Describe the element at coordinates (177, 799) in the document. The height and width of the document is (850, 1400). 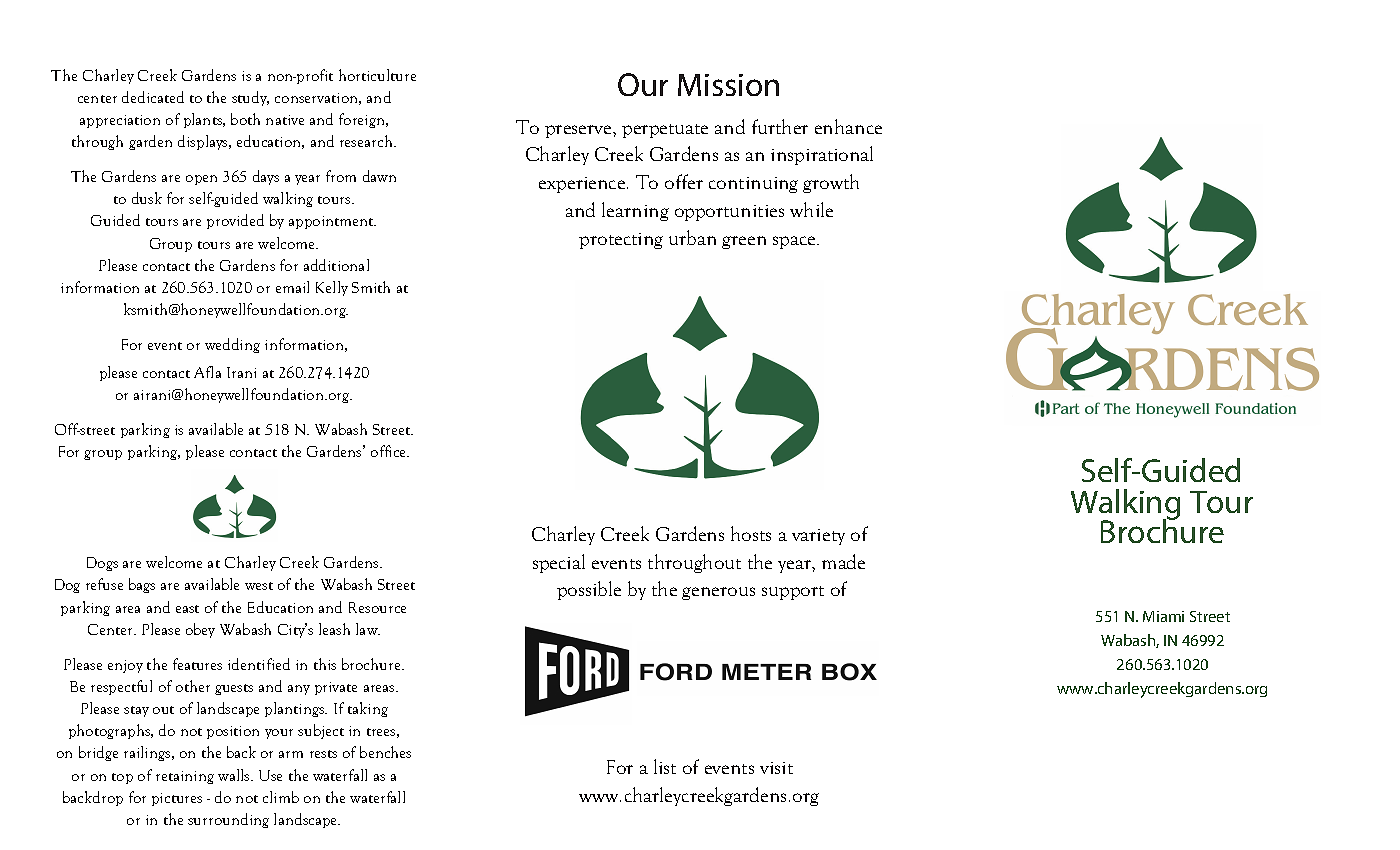
I see `pictures` at that location.
